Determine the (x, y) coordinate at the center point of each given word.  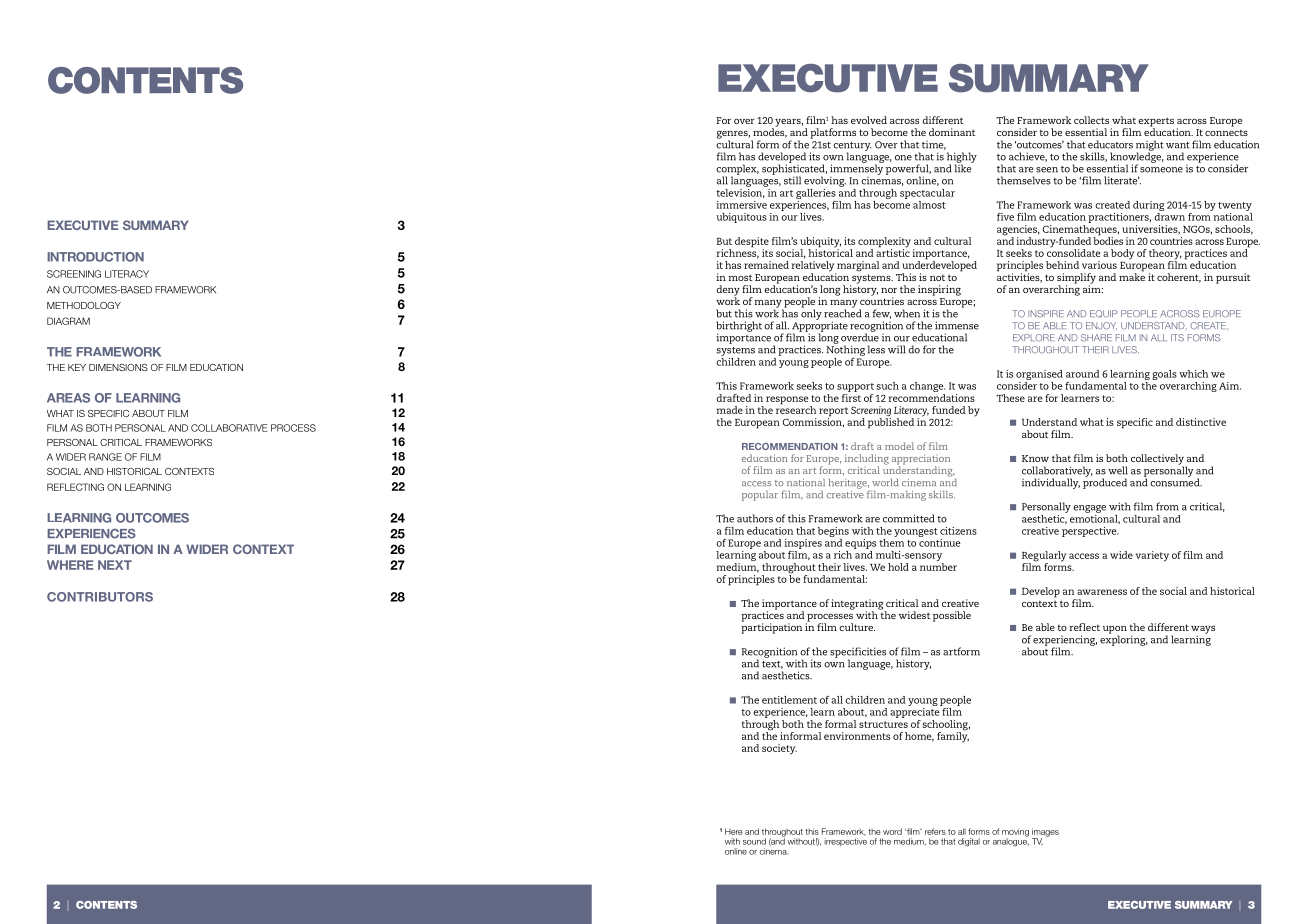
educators (1110, 144)
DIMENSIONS (118, 367)
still (792, 180)
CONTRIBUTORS (100, 597)
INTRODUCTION (95, 257)
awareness (1102, 592)
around (1082, 374)
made (730, 410)
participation (771, 627)
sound (754, 841)
